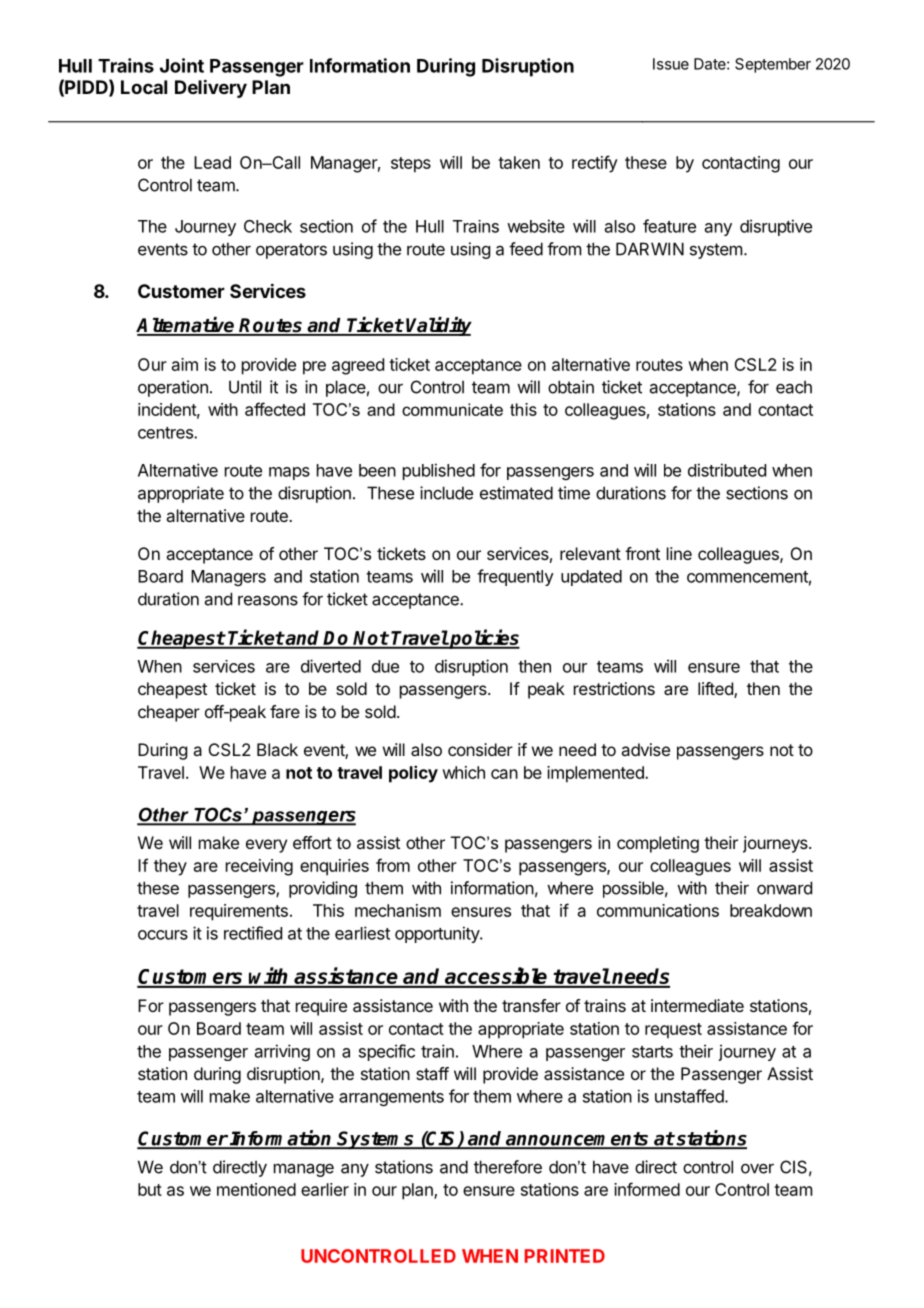 Image resolution: width=924 pixels, height=1308 pixels. What do you see at coordinates (757, 1169) in the image?
I see `over` at bounding box center [757, 1169].
